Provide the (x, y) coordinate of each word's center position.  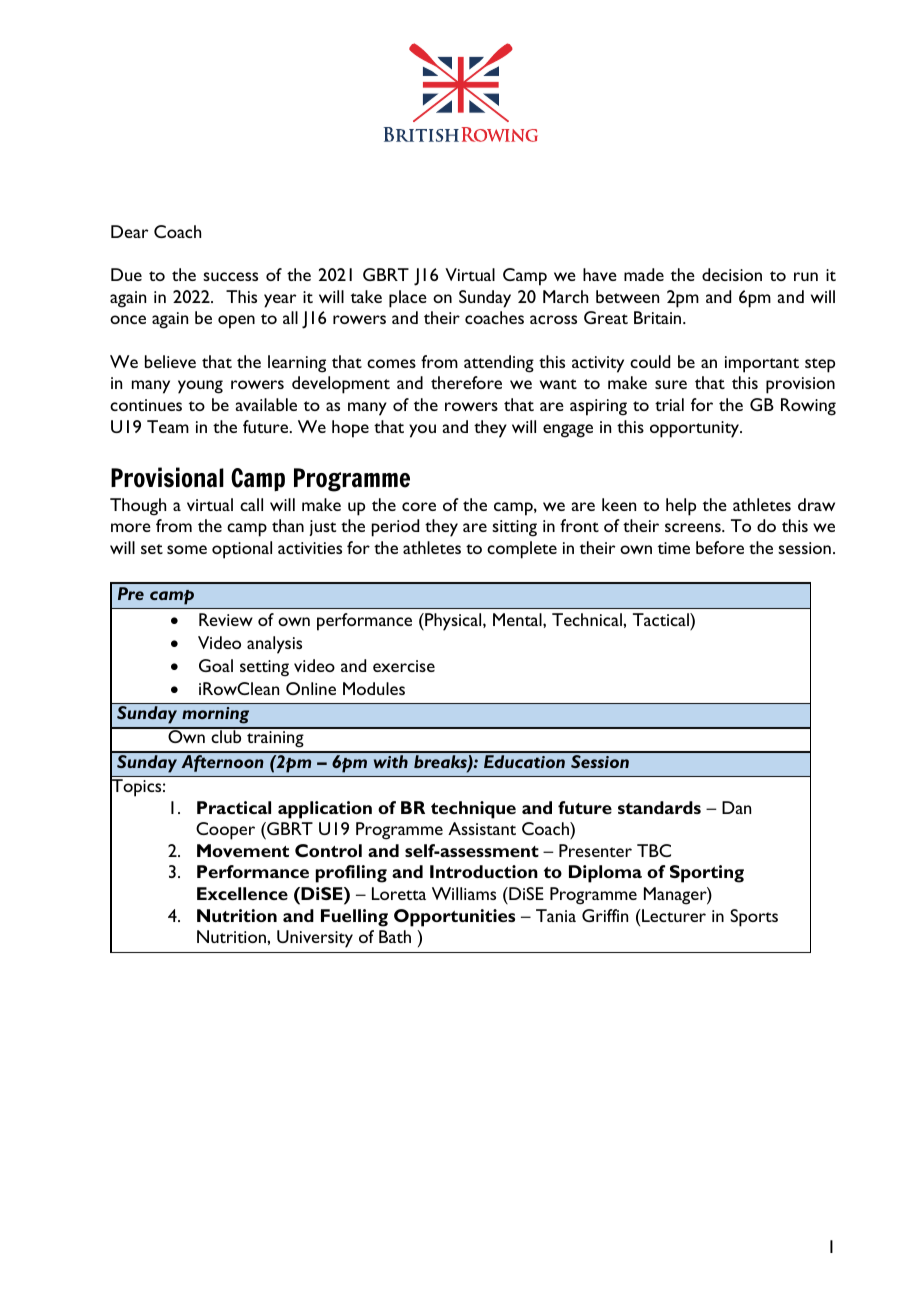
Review (226, 619)
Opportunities (454, 918)
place (408, 299)
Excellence (242, 893)
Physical (453, 622)
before (720, 547)
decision (732, 274)
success (230, 276)
